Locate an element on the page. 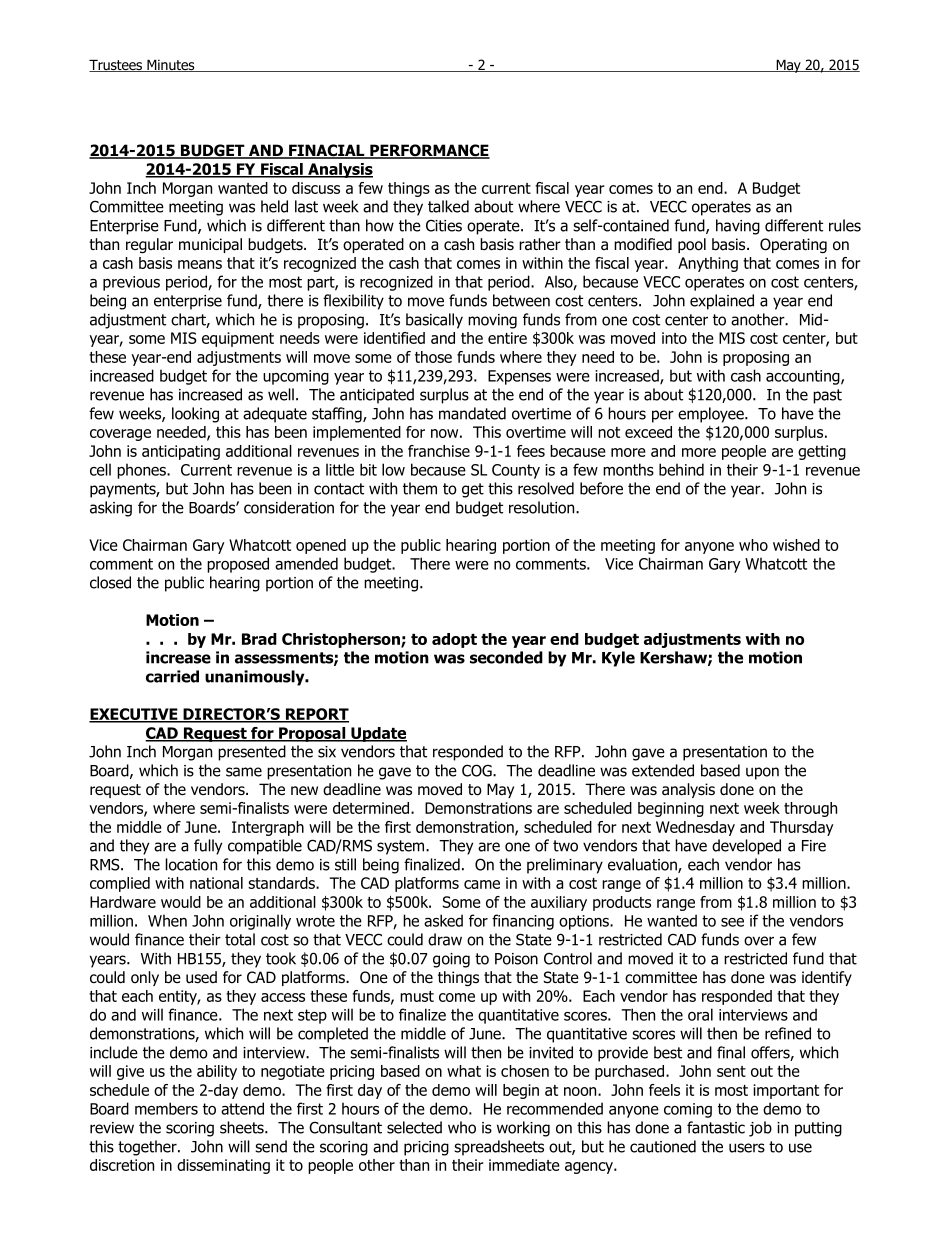 The height and width of the image is (1233, 952). Minutes is located at coordinates (171, 65).
